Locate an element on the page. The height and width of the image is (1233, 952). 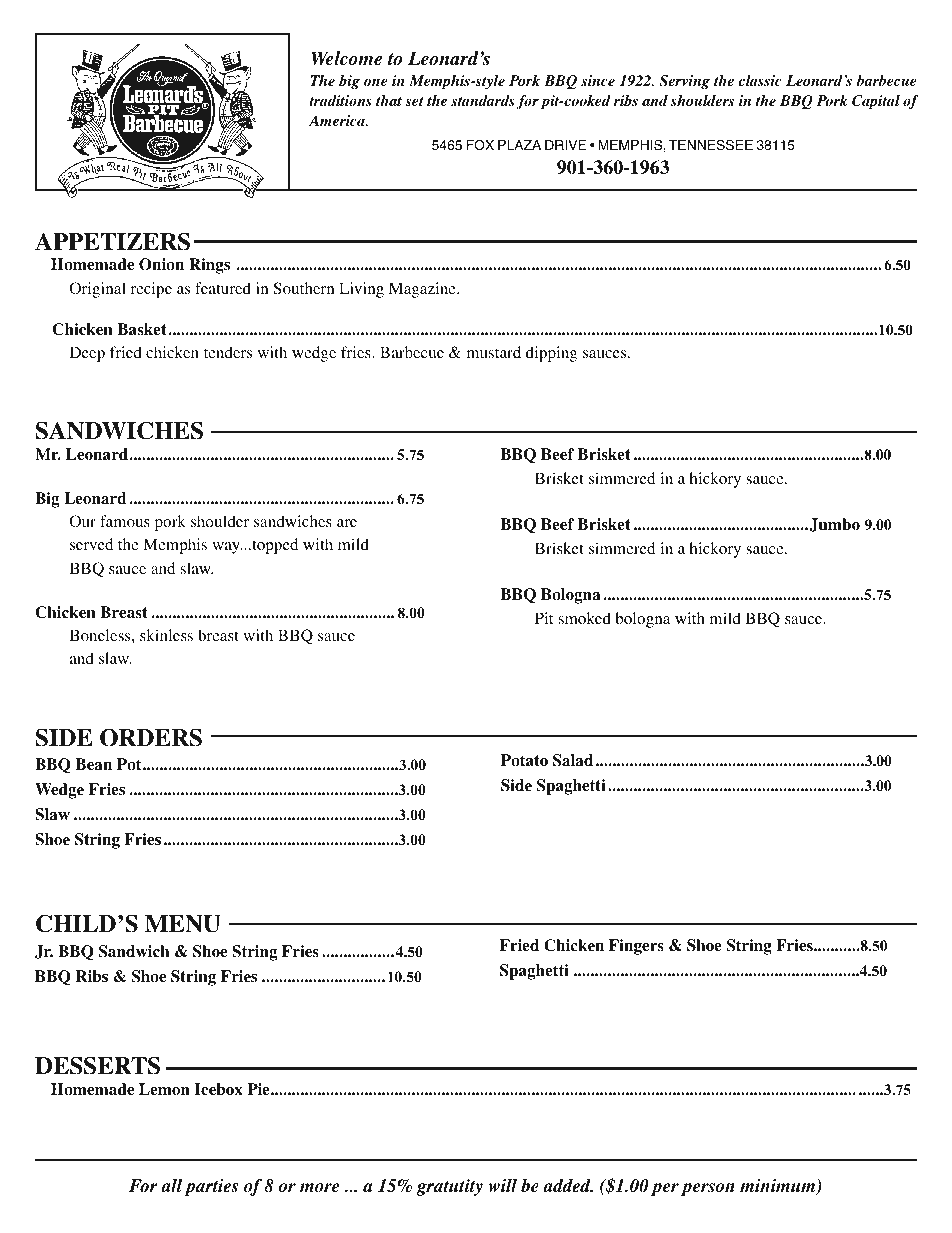
classic is located at coordinates (760, 80).
